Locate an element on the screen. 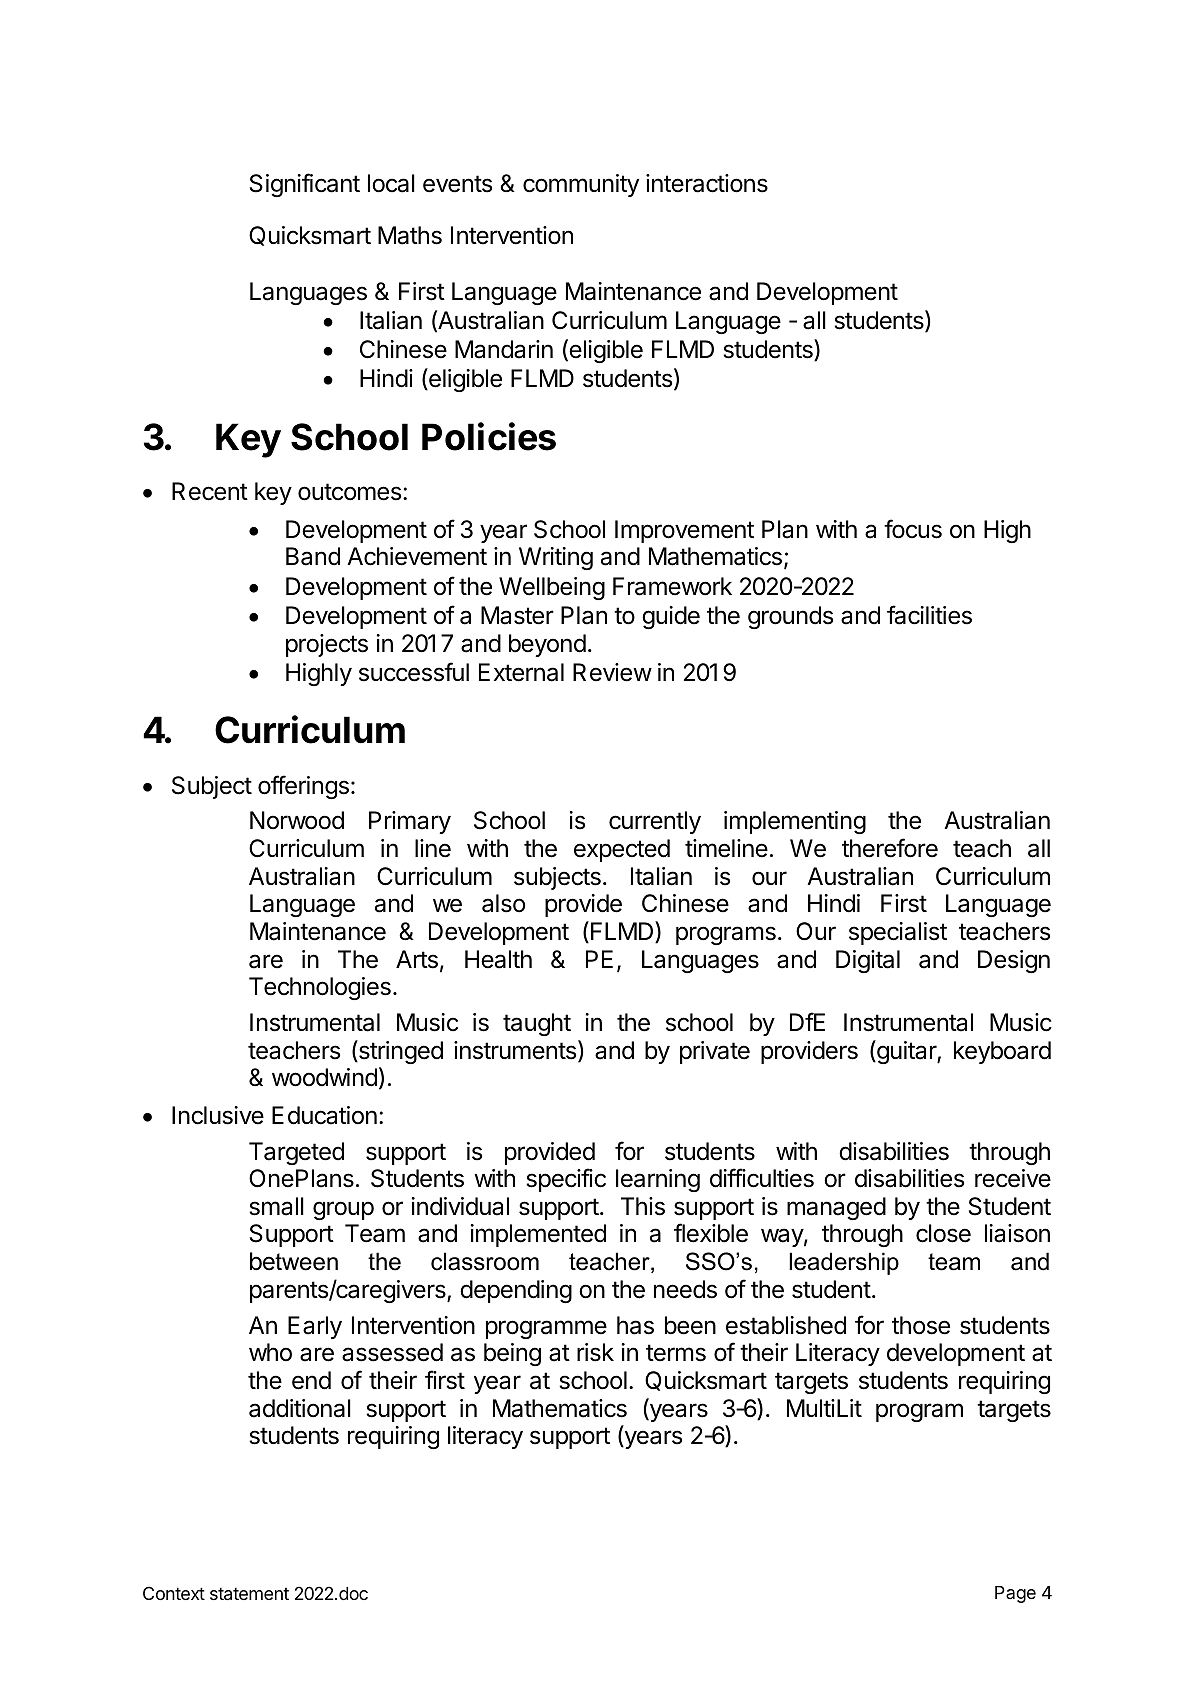  expected is located at coordinates (622, 850).
